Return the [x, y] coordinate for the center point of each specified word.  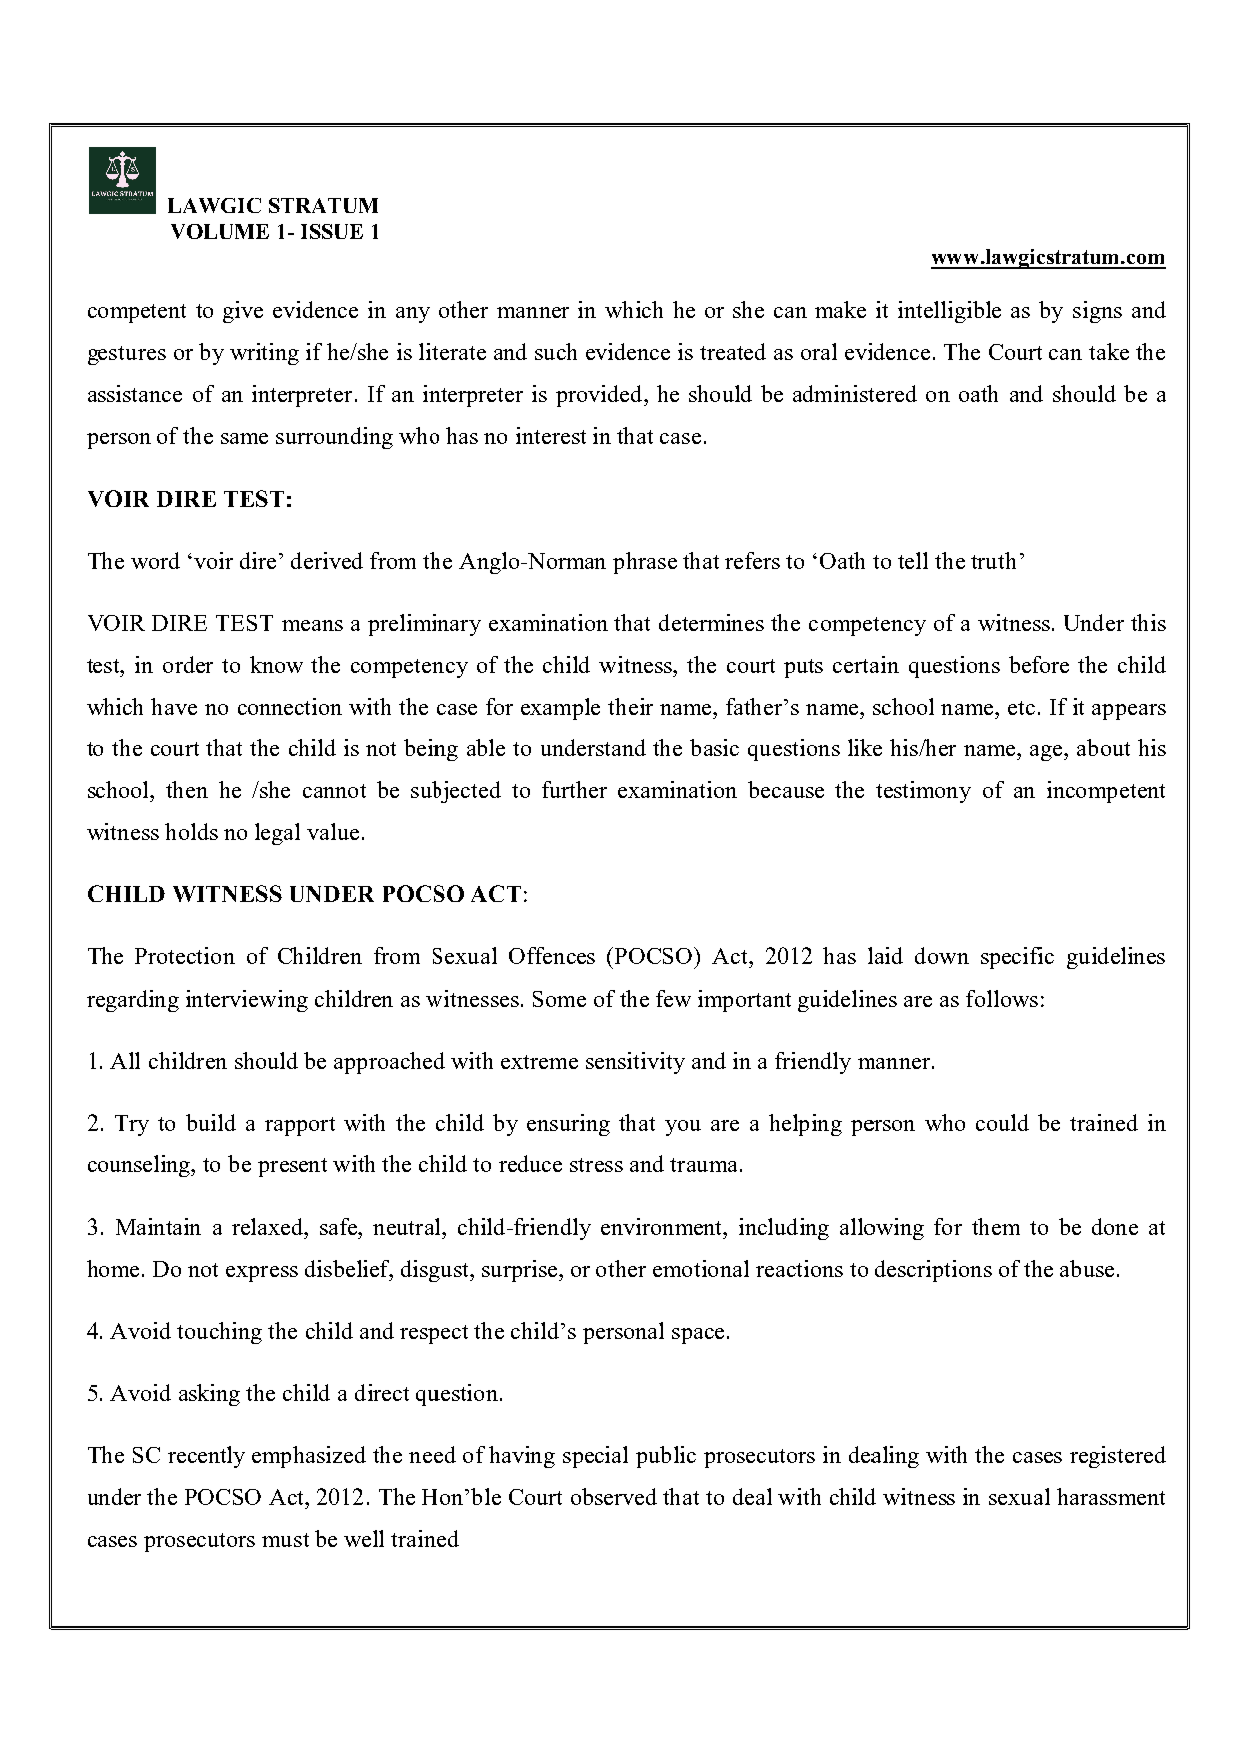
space [698, 1336]
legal [277, 834]
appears [1129, 712]
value [333, 831]
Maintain [158, 1226]
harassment [1111, 1496]
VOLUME [220, 231]
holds [191, 831]
